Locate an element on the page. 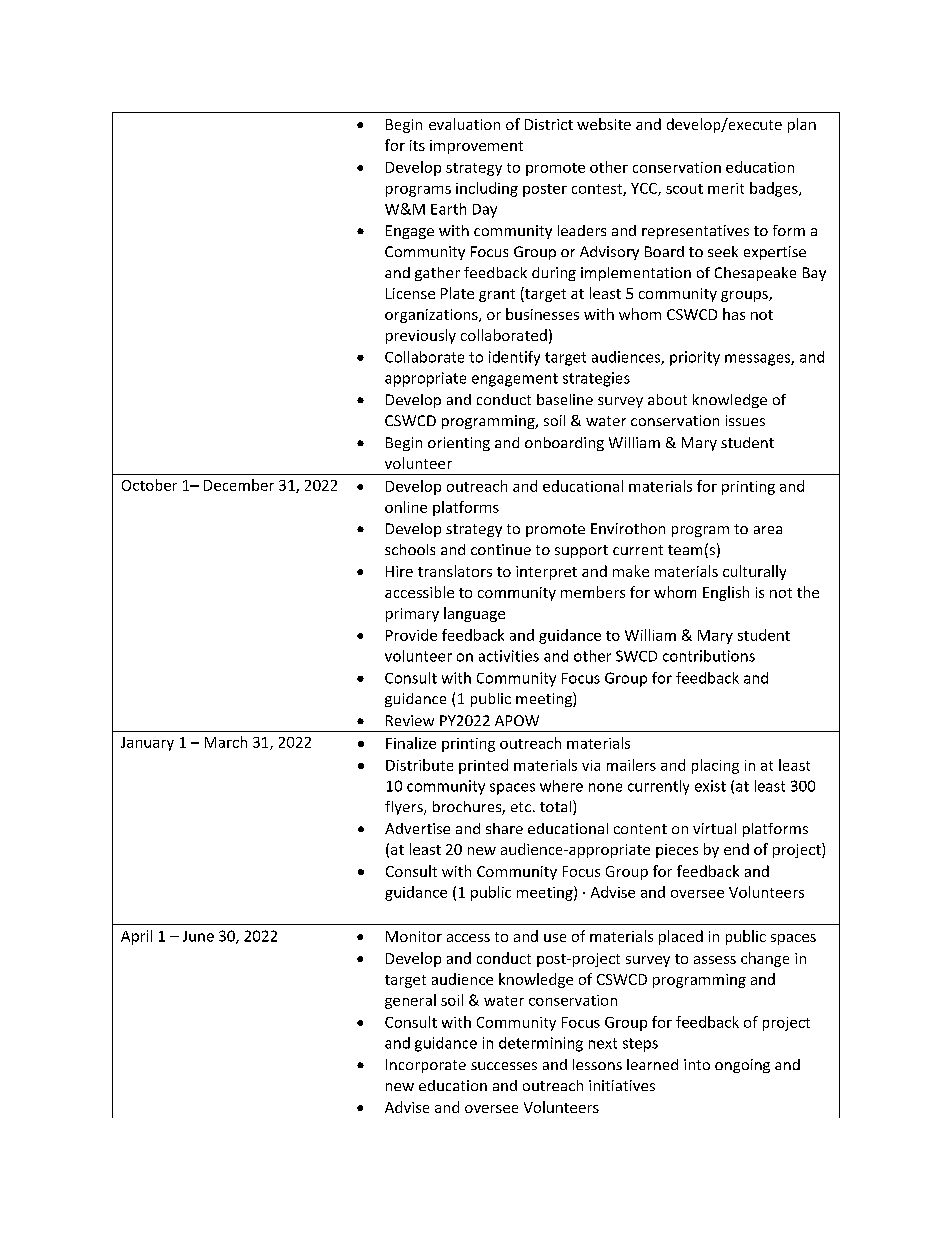 This image has height=1233, width=952. successes is located at coordinates (504, 1066).
